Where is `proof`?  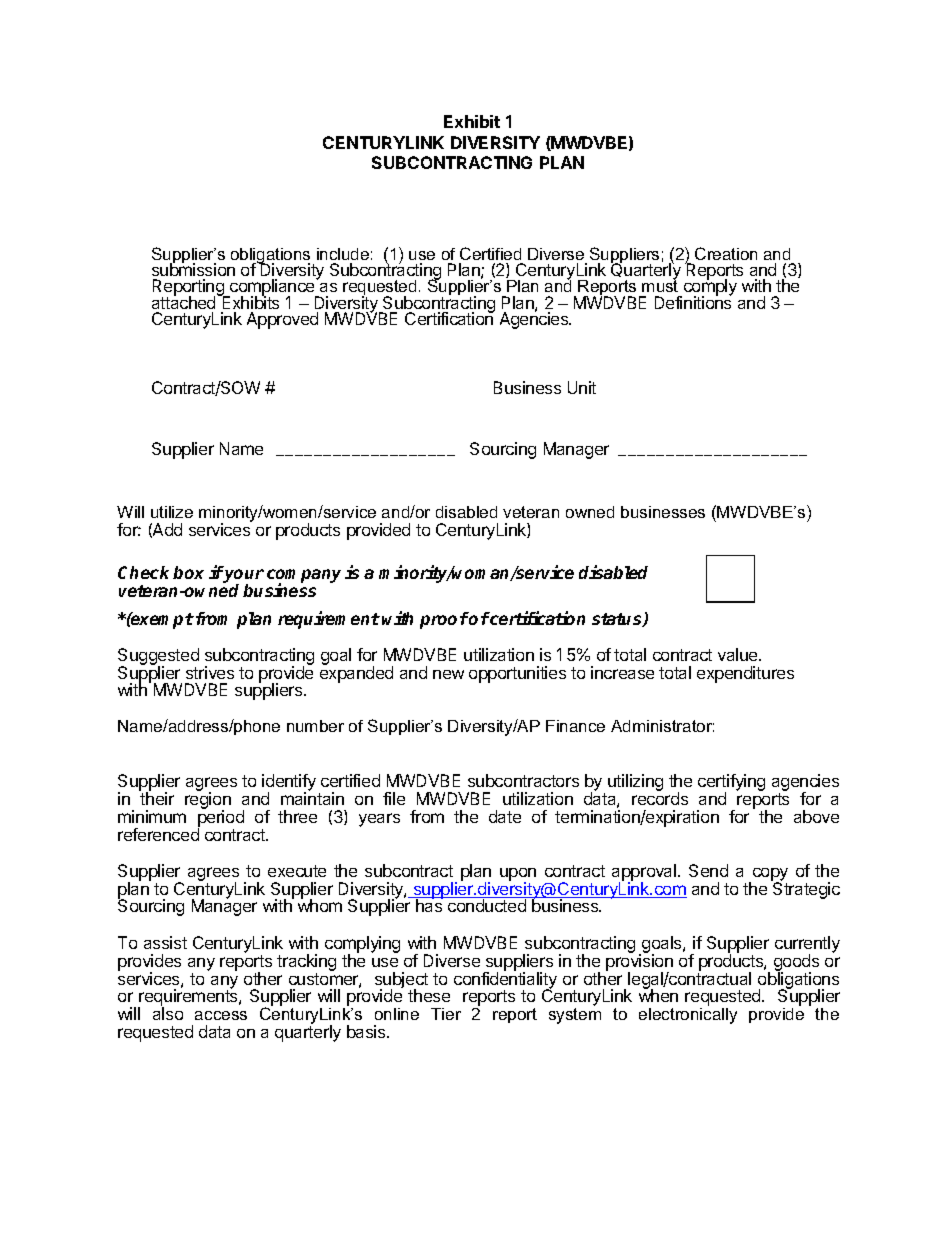 proof is located at coordinates (444, 620).
